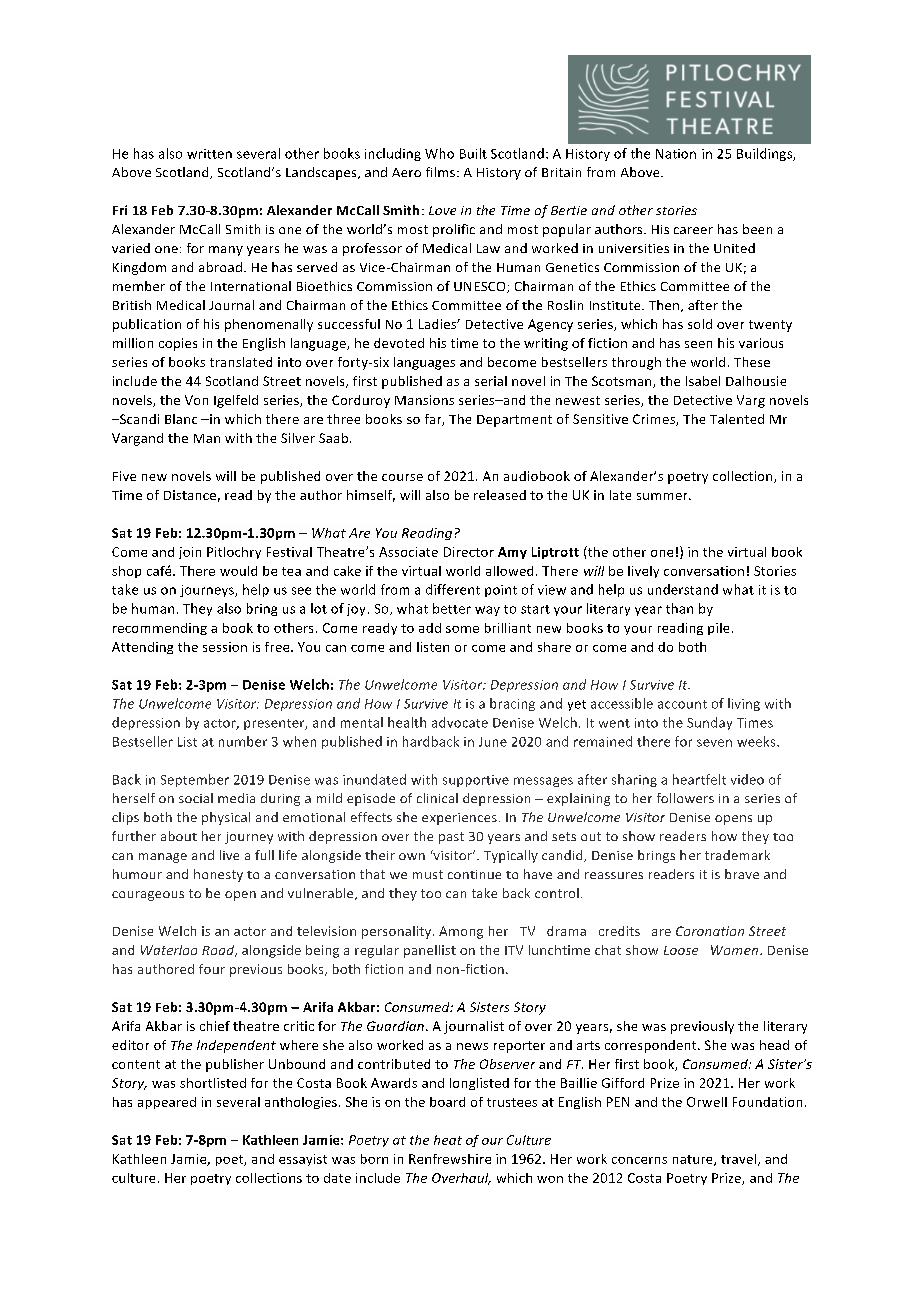 The height and width of the document is (1308, 924). I want to click on different, so click(453, 589).
